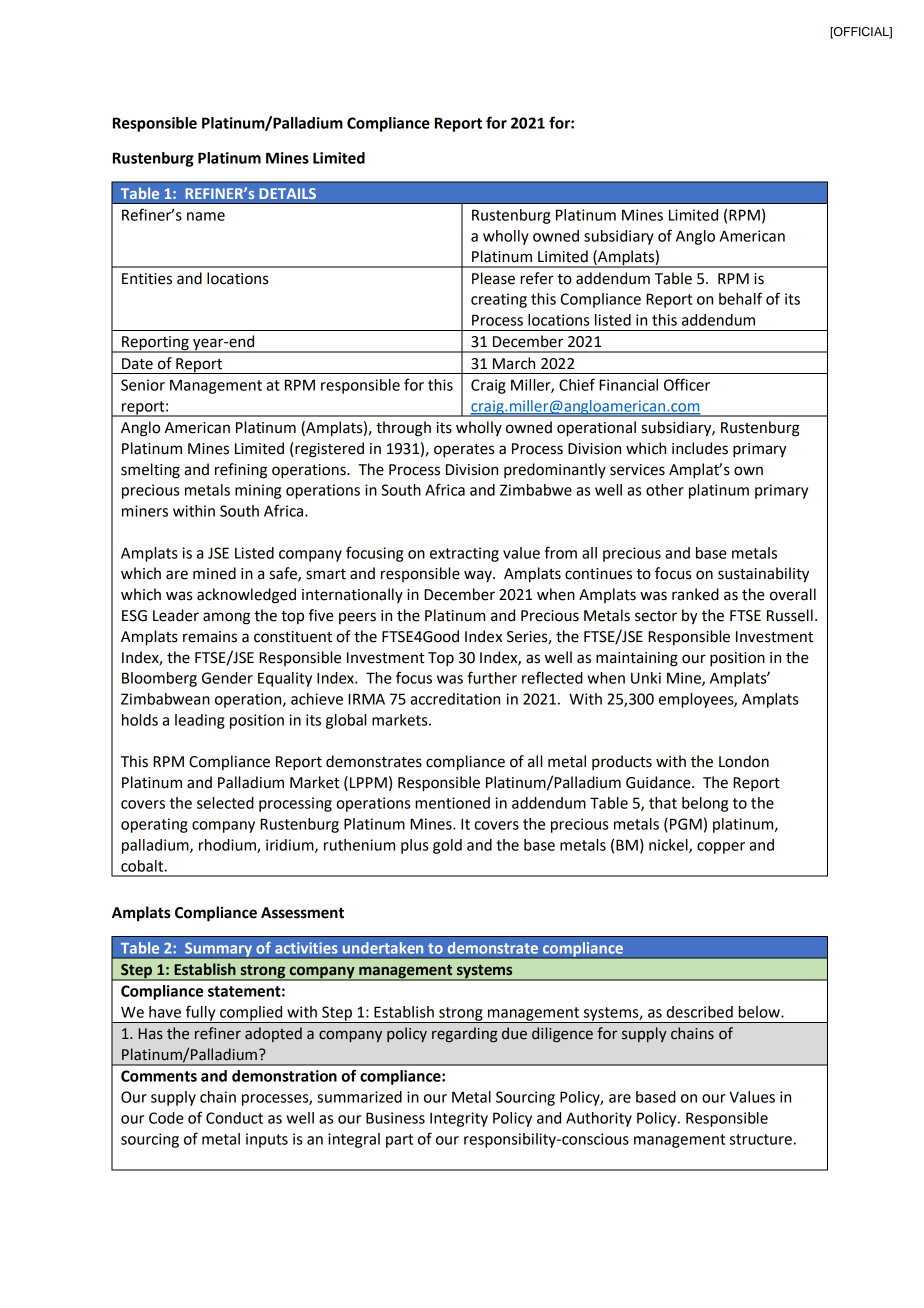 The height and width of the image is (1308, 924). I want to click on Integrity, so click(459, 1119).
